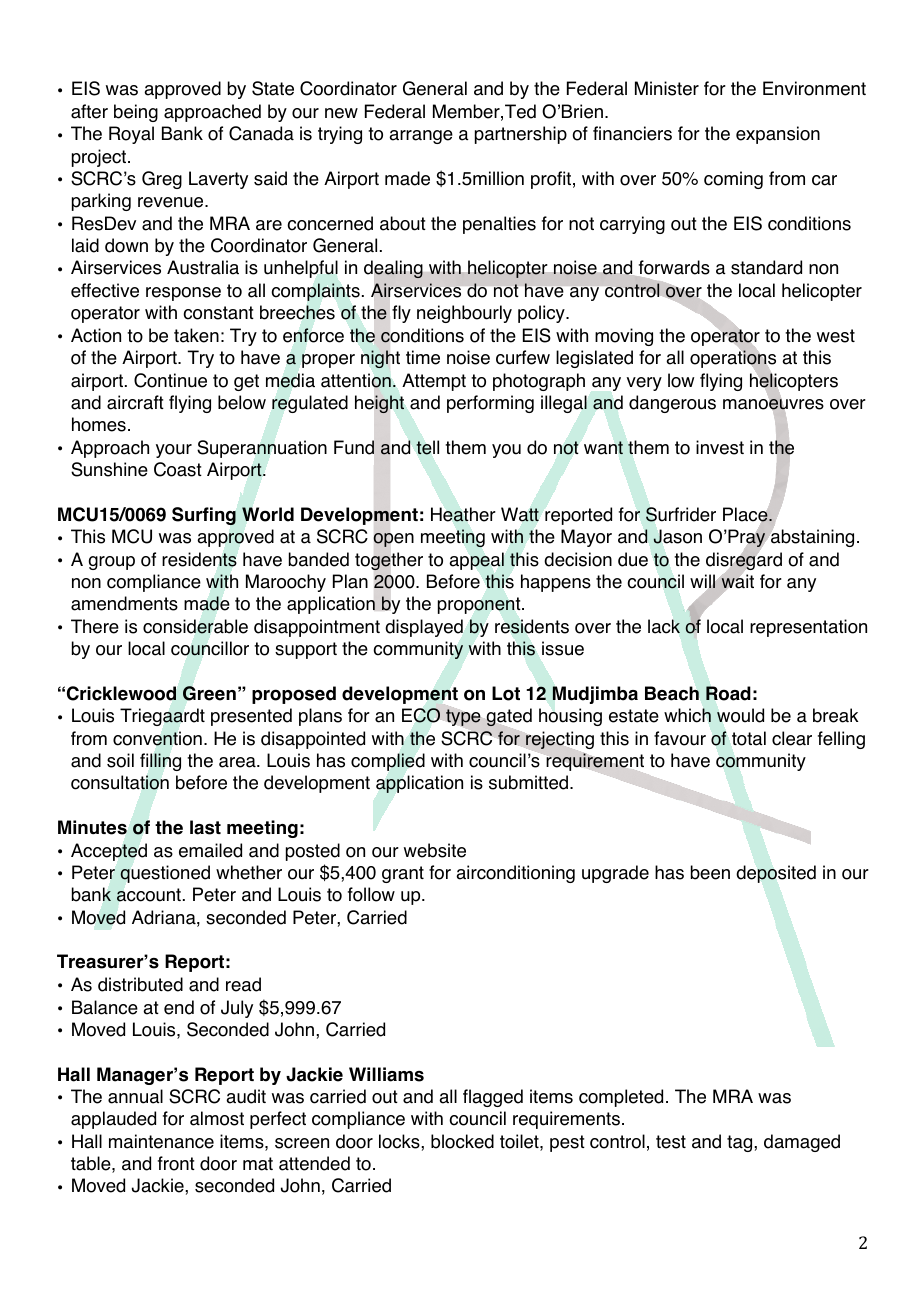 The height and width of the screenshot is (1308, 924). Describe the element at coordinates (174, 451) in the screenshot. I see `your` at that location.
